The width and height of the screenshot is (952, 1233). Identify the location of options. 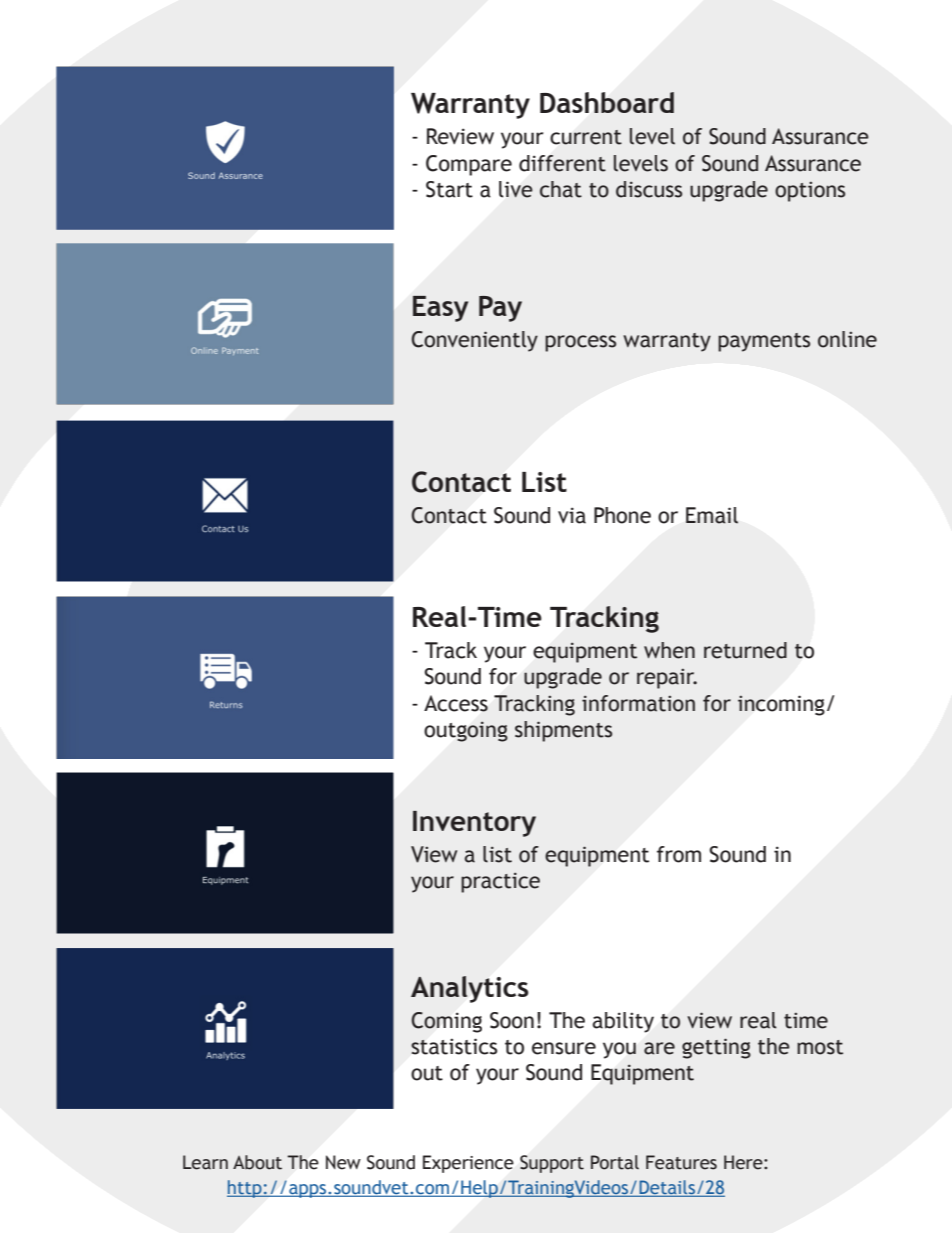
(810, 191).
